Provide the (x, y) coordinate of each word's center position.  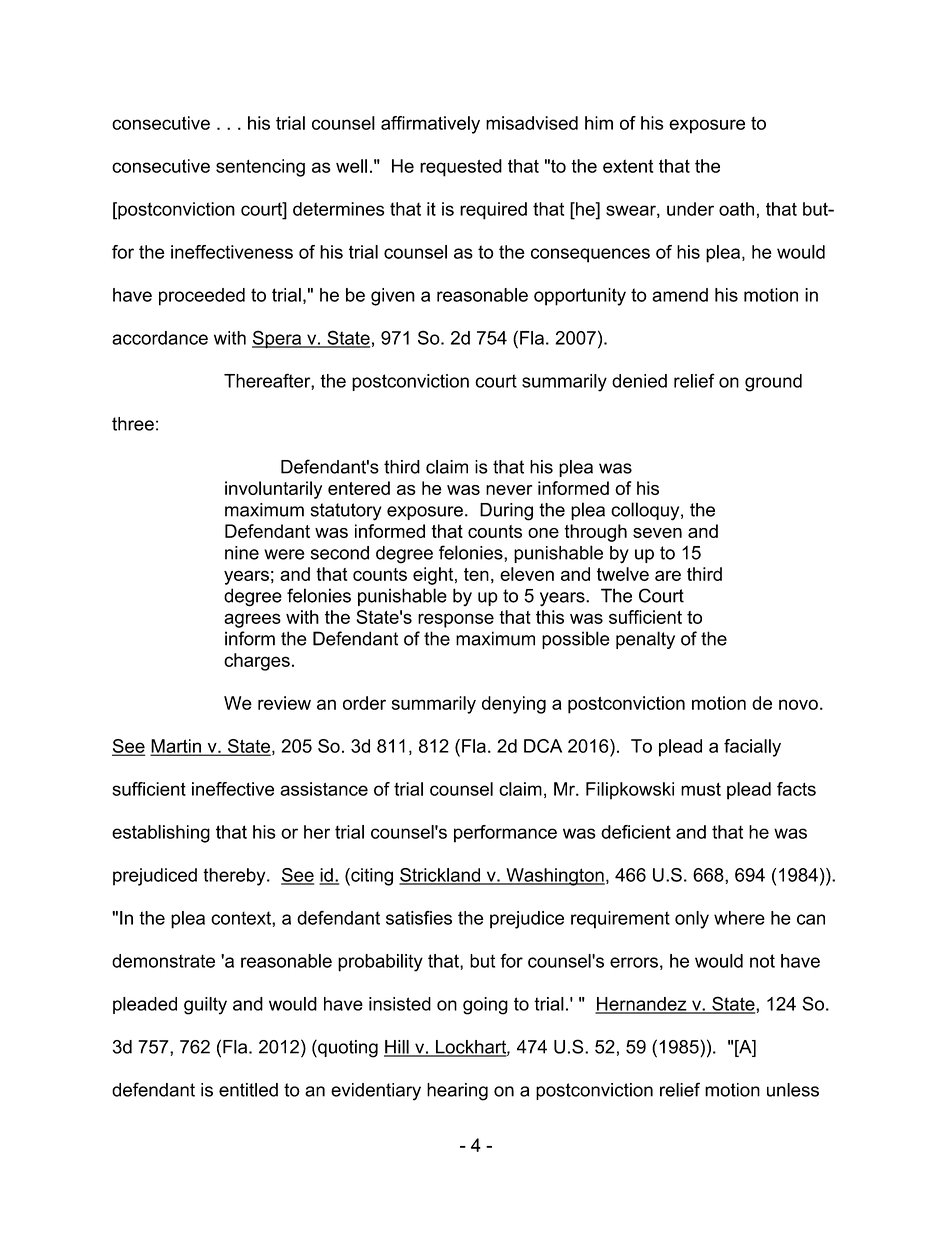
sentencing (260, 168)
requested (461, 168)
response (456, 620)
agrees (252, 620)
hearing (457, 1092)
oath (736, 209)
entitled (248, 1090)
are (668, 575)
